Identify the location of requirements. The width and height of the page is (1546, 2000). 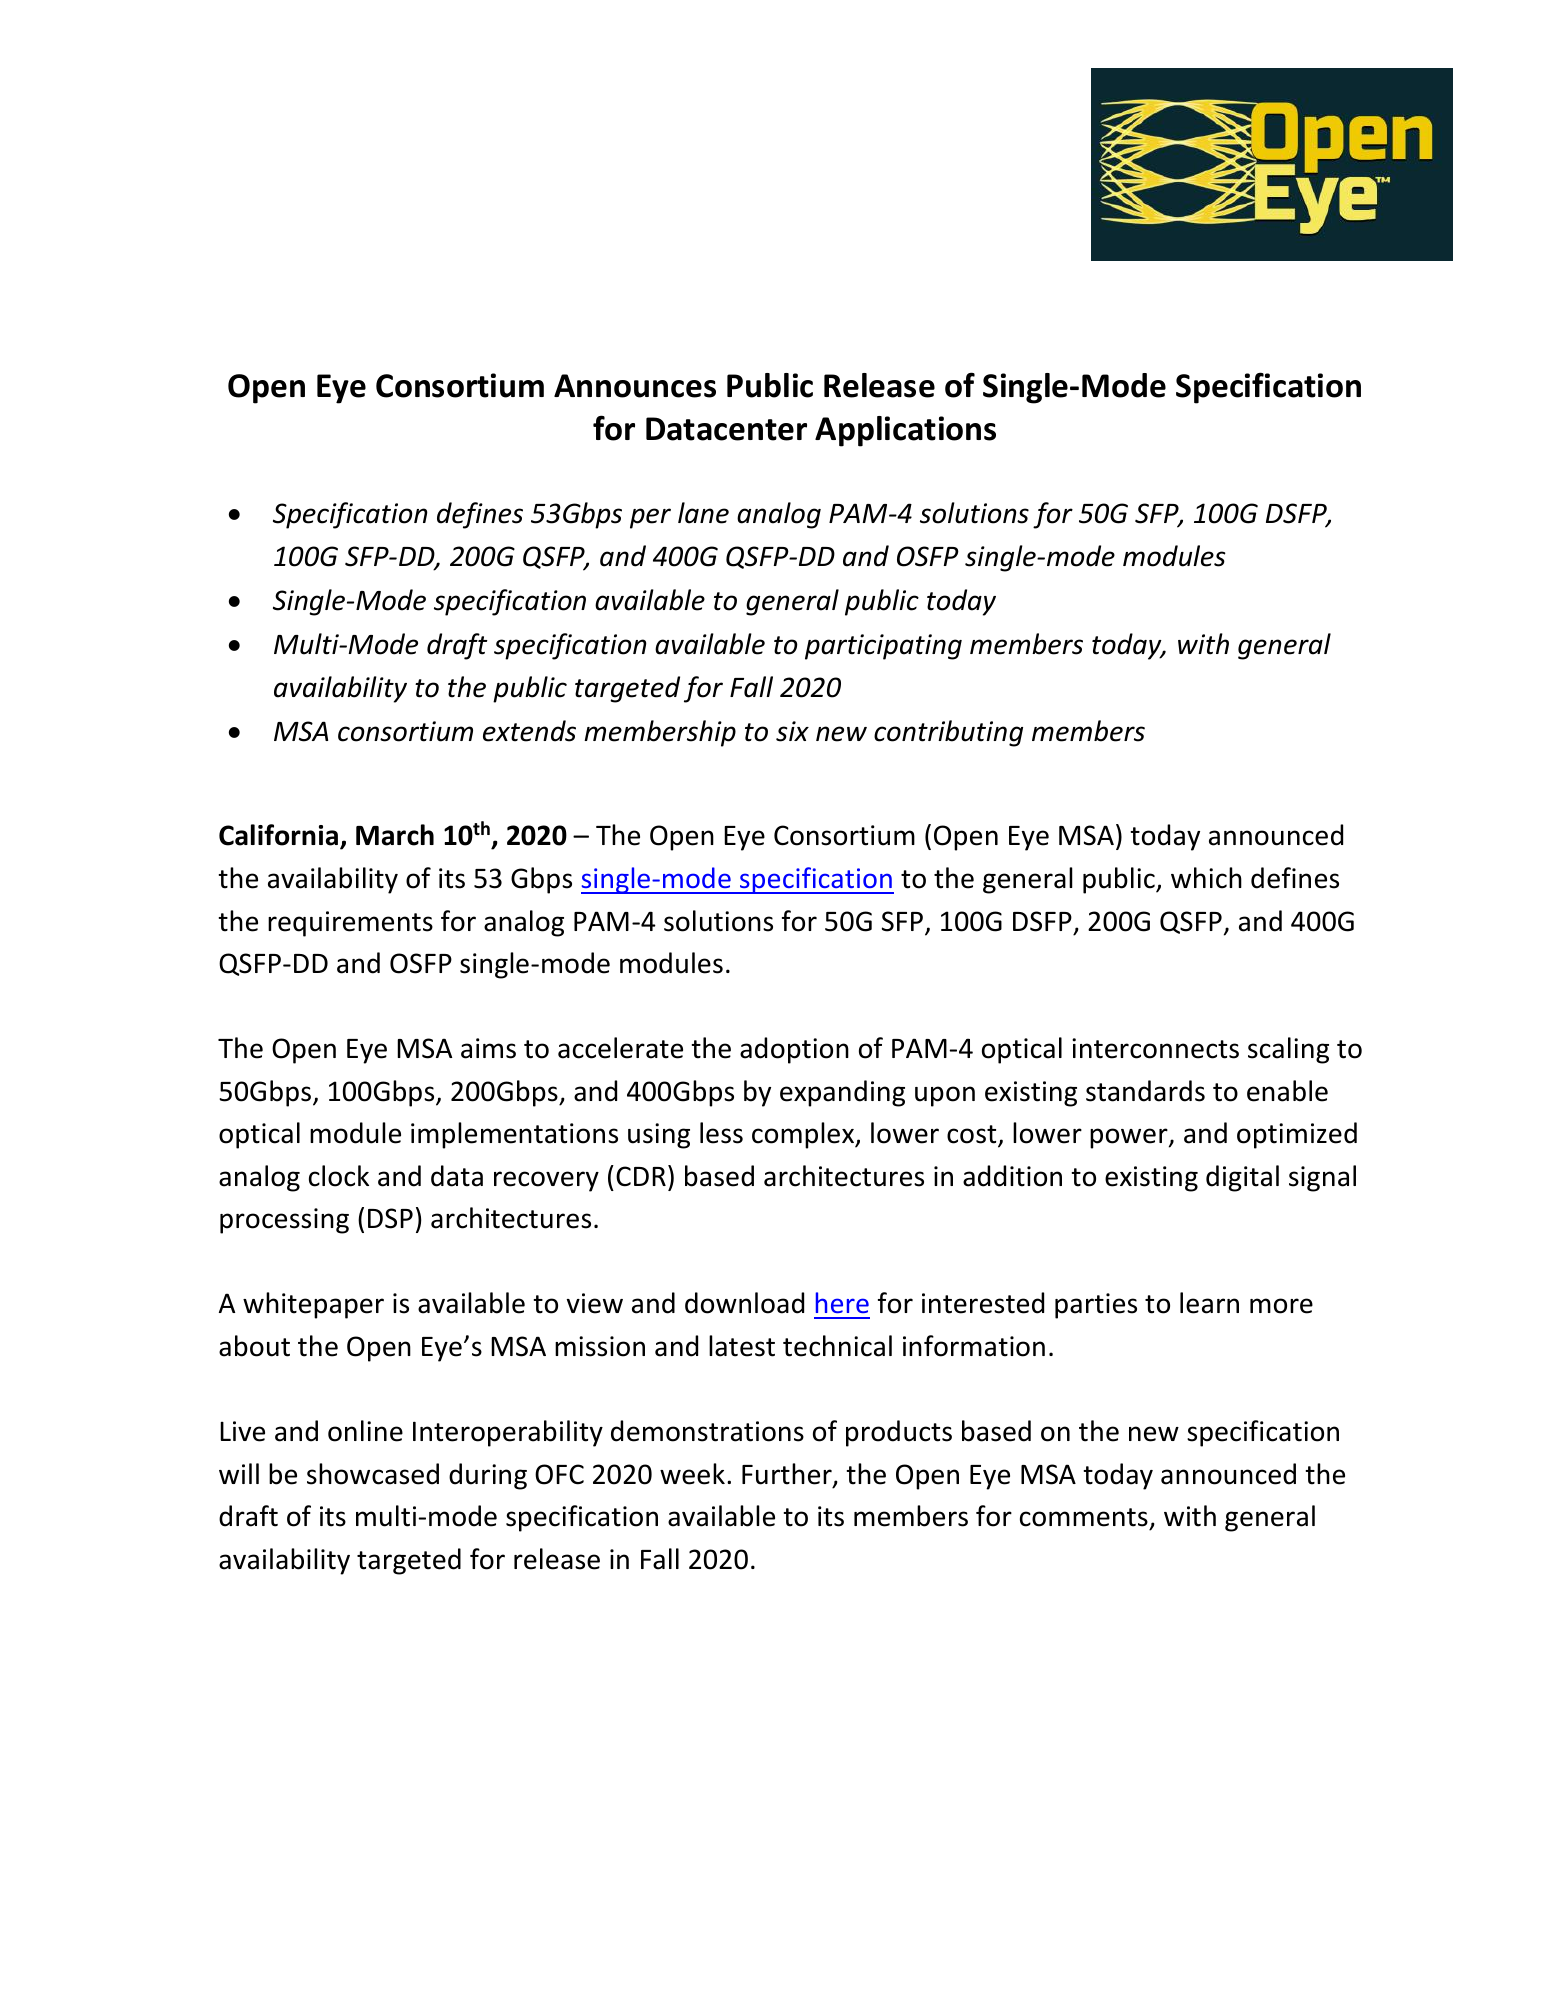
(350, 924).
